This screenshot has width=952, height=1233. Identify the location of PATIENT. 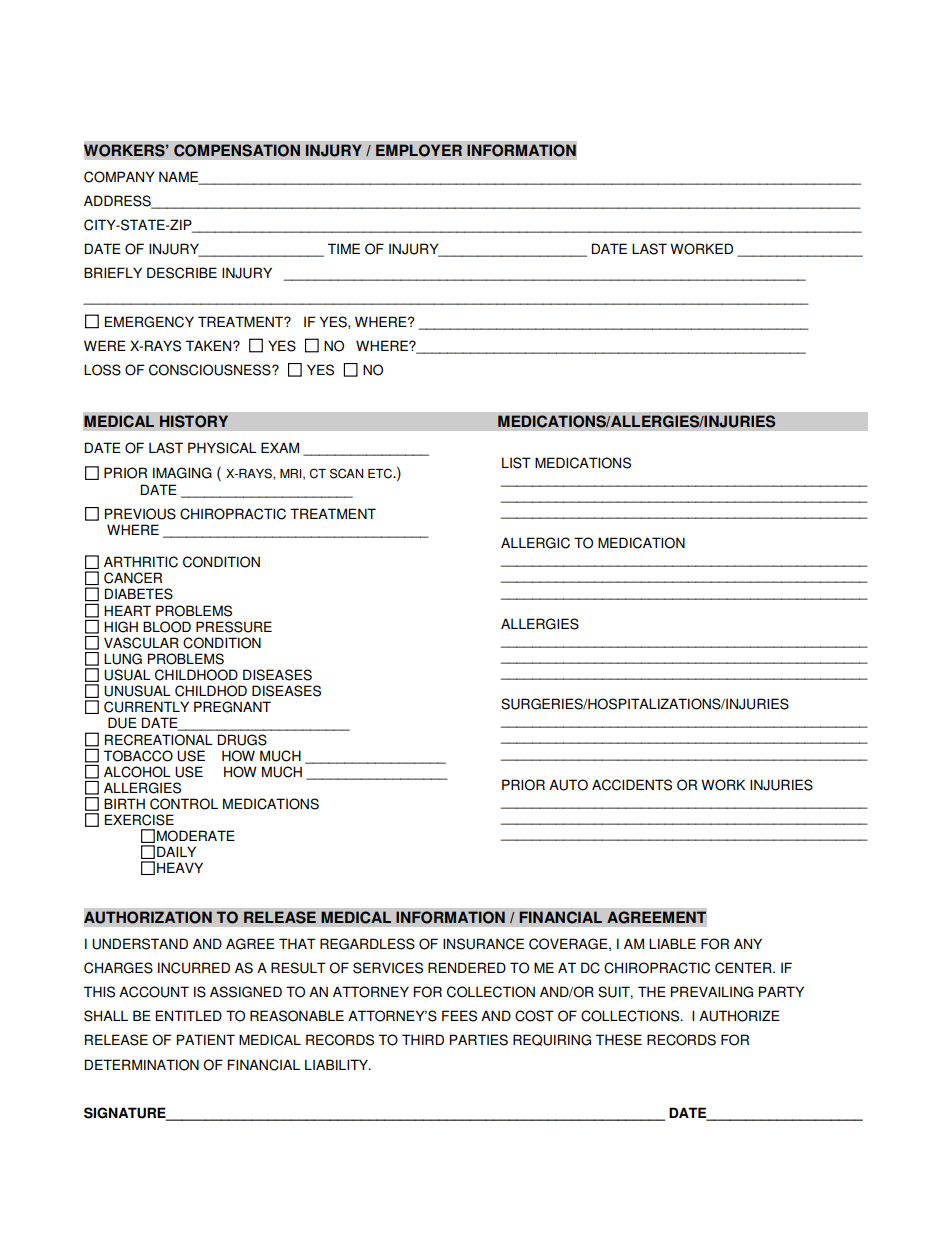
(206, 1039).
